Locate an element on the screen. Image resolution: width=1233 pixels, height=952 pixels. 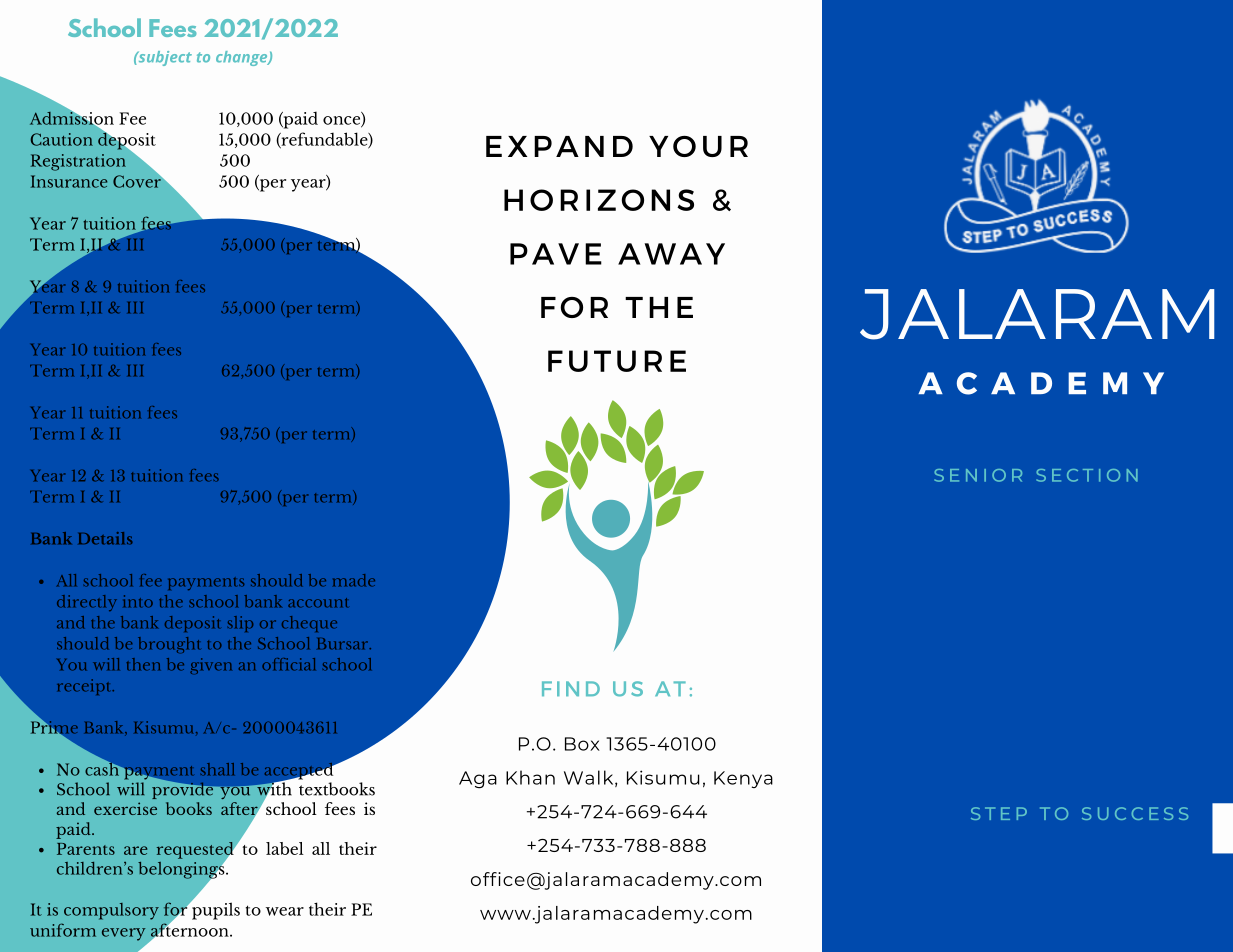
change is located at coordinates (243, 58).
